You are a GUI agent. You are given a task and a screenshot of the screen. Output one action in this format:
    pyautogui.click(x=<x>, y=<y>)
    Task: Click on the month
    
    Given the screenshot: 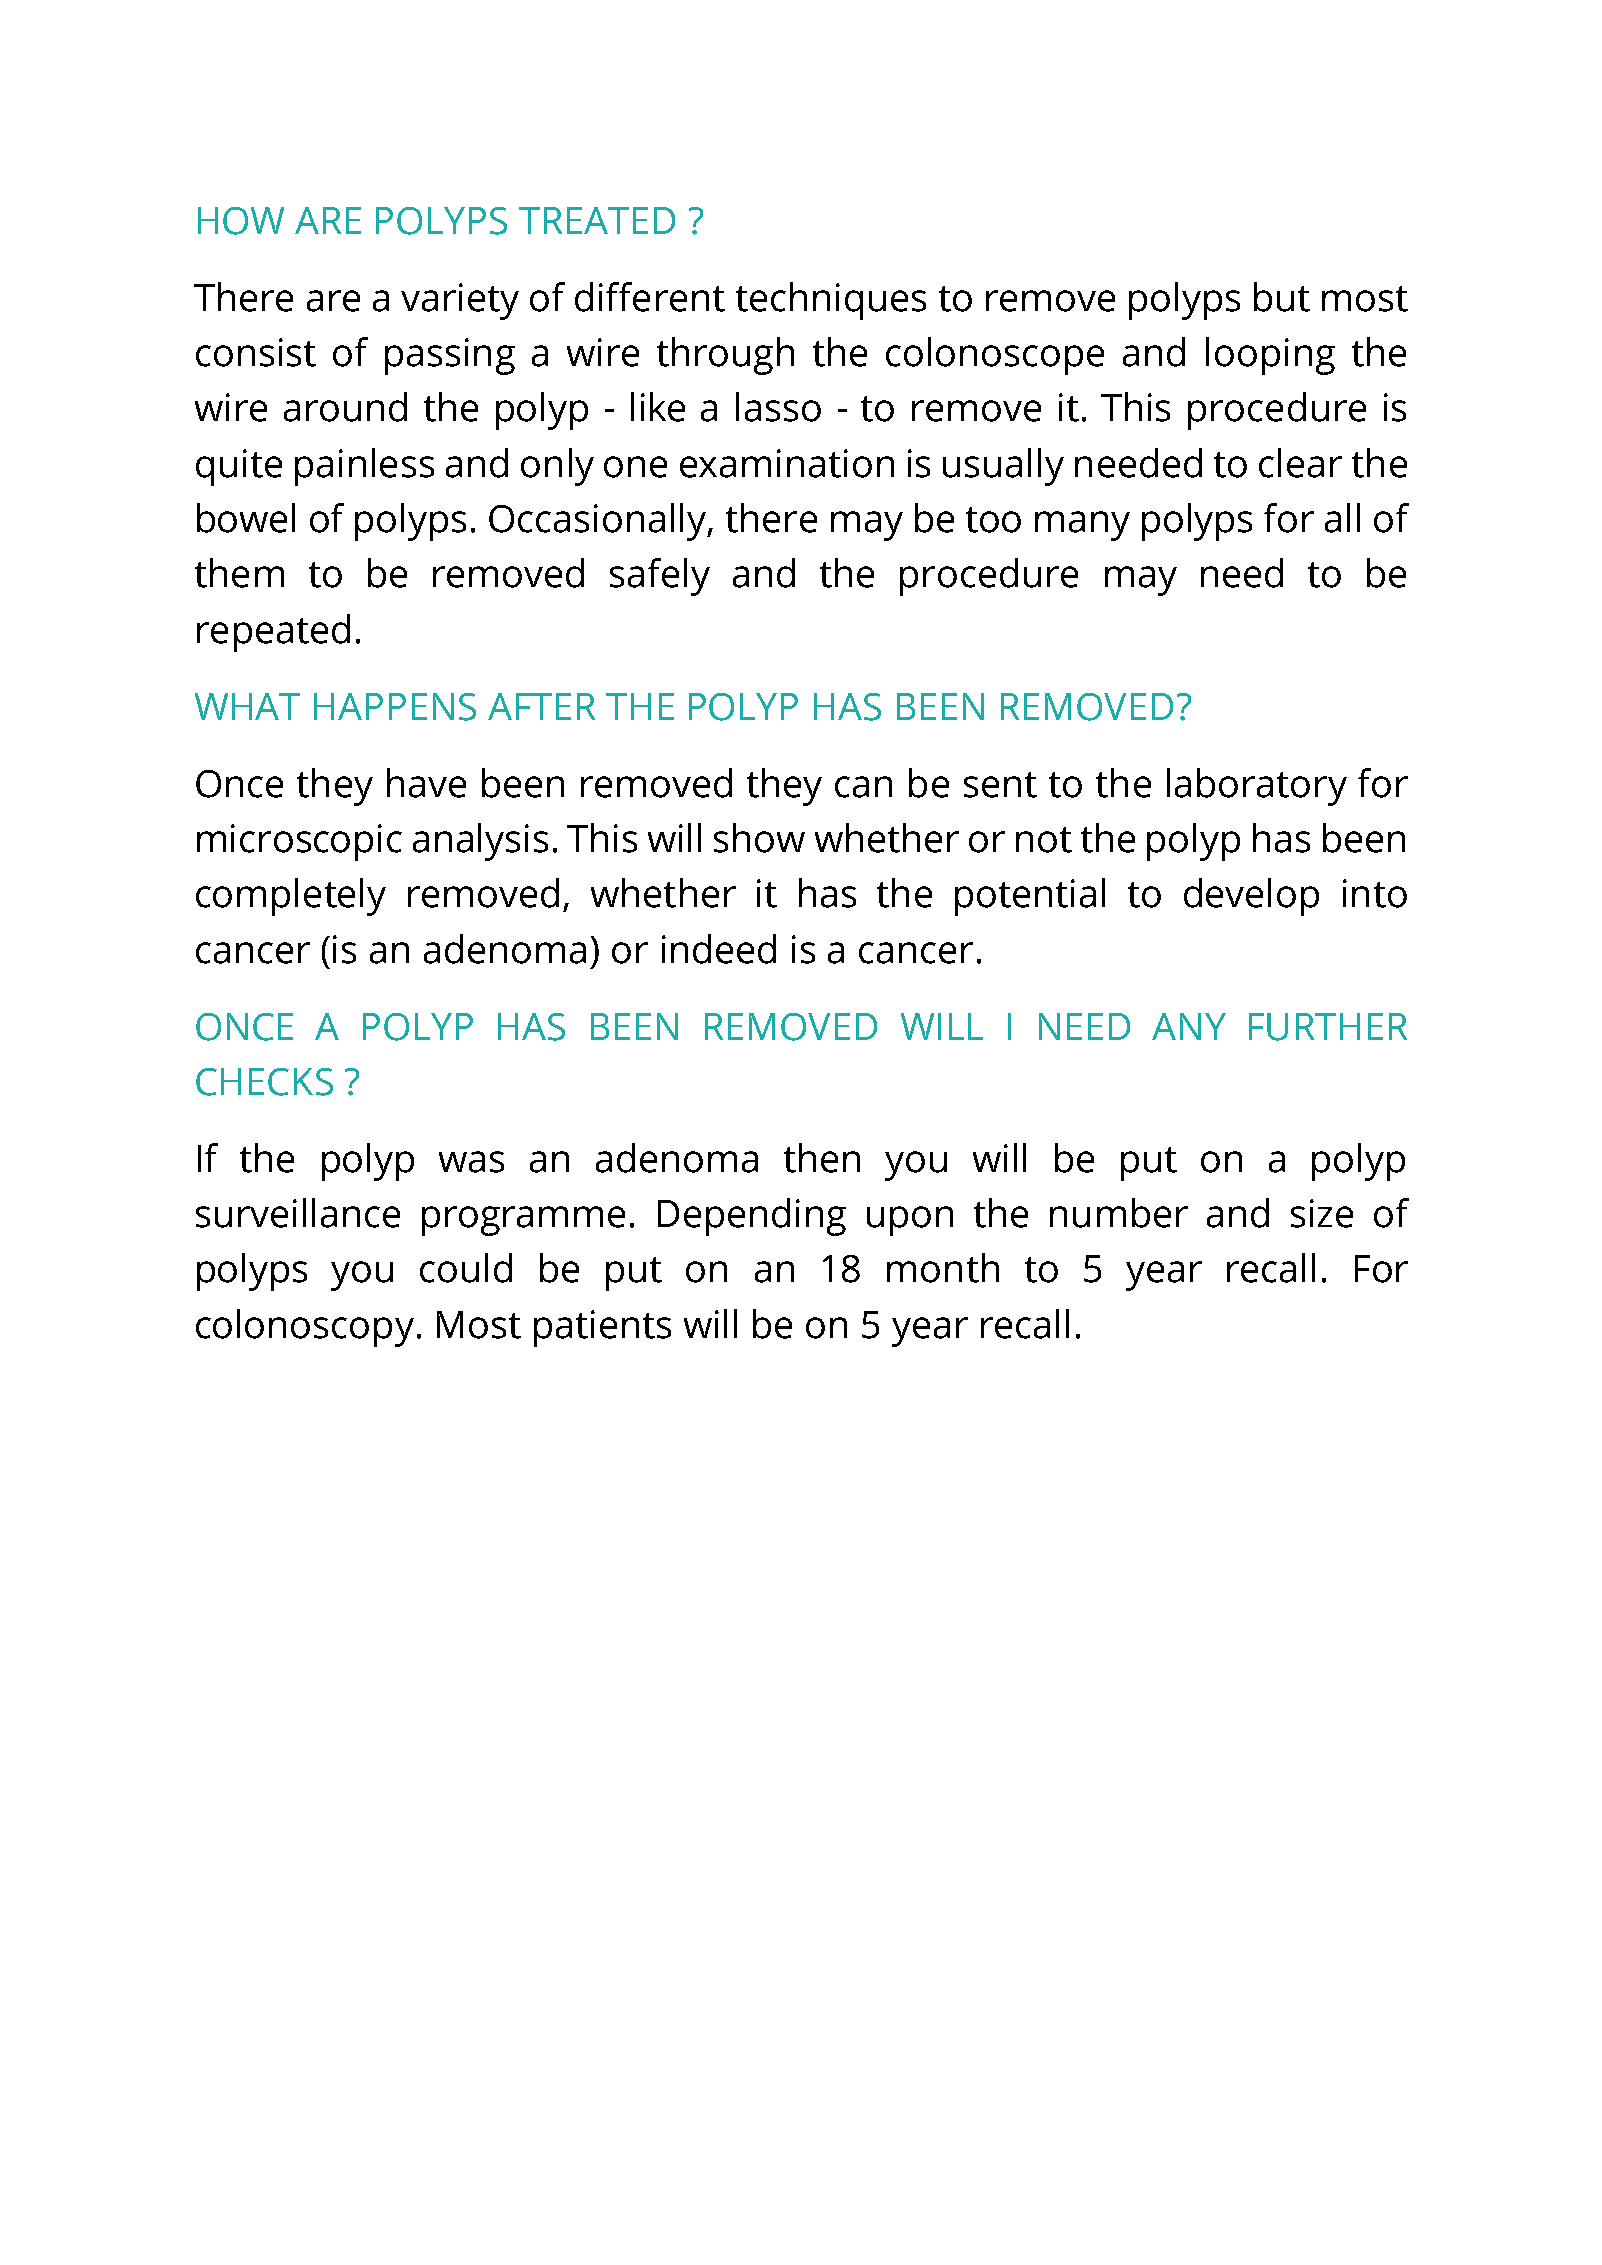 What is the action you would take?
    pyautogui.click(x=943, y=1268)
